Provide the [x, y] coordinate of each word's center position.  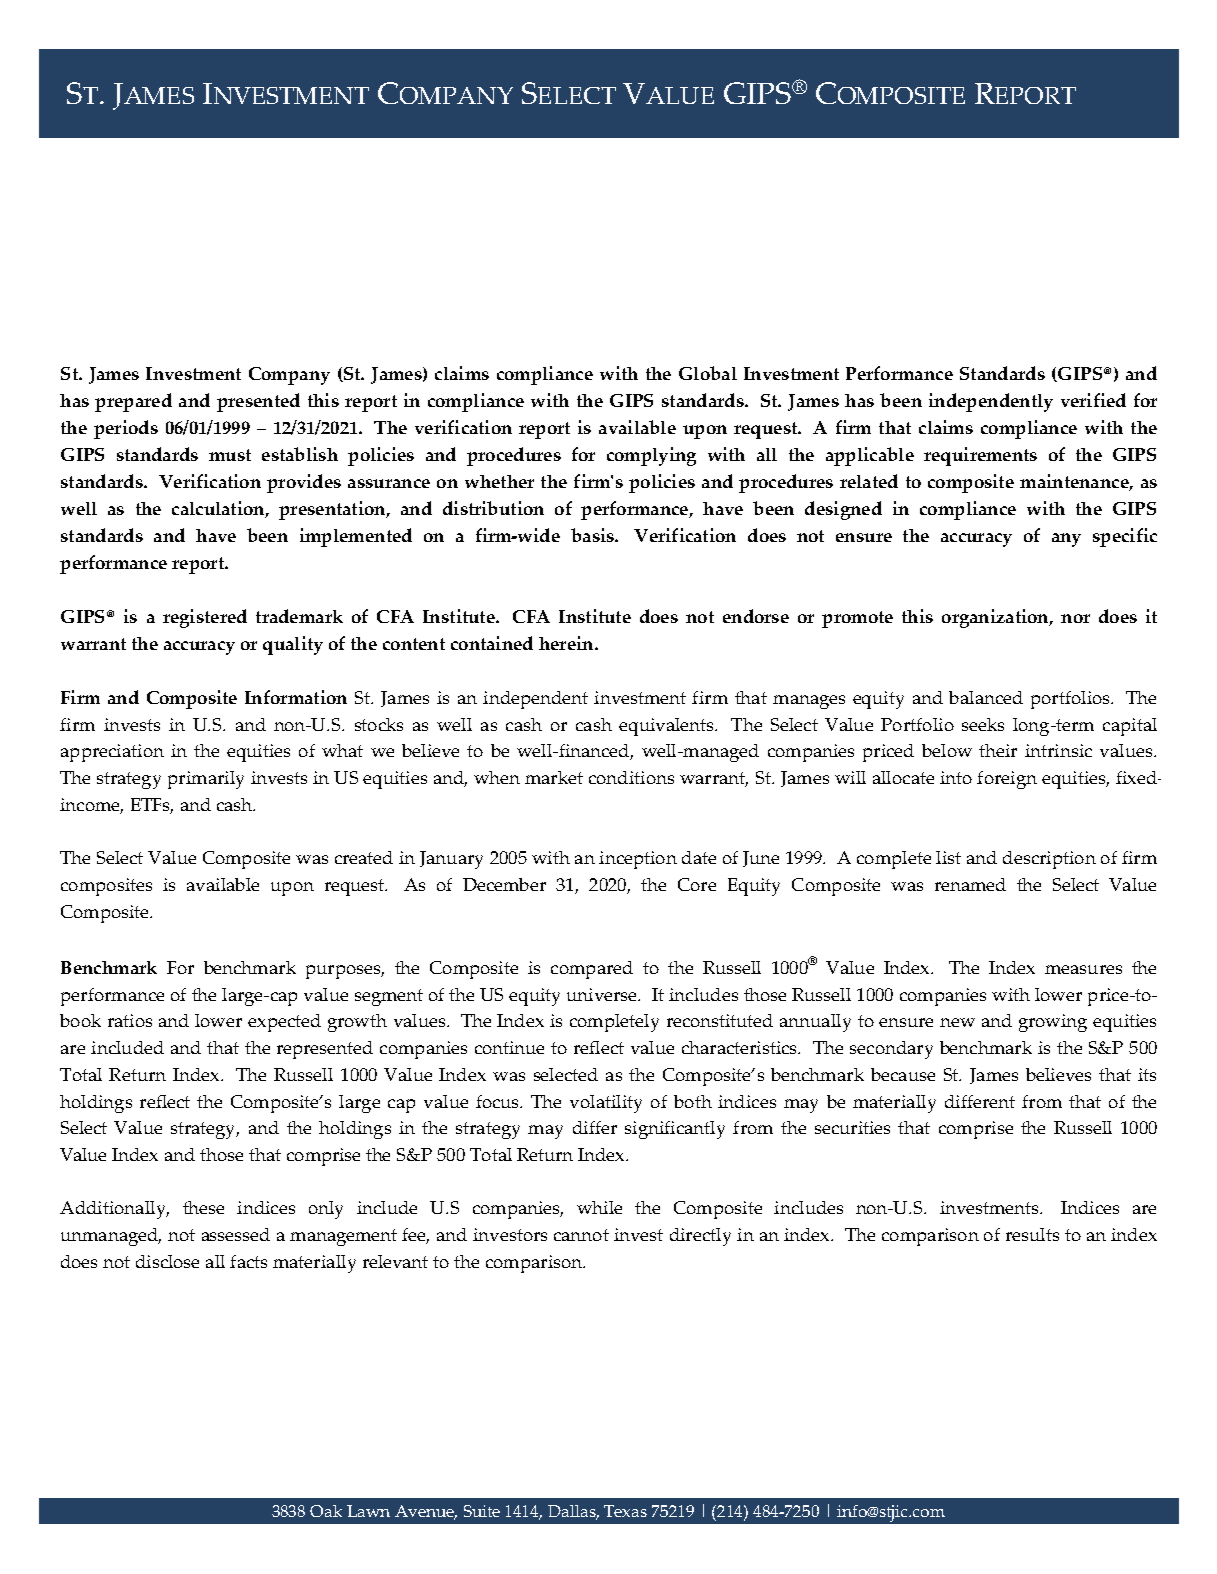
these [203, 1207]
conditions [631, 777]
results [1032, 1234]
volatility [606, 1104]
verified [1093, 400]
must [230, 455]
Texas [625, 1511]
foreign [1007, 780]
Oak [326, 1511]
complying [651, 456]
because [903, 1074]
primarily [206, 780]
